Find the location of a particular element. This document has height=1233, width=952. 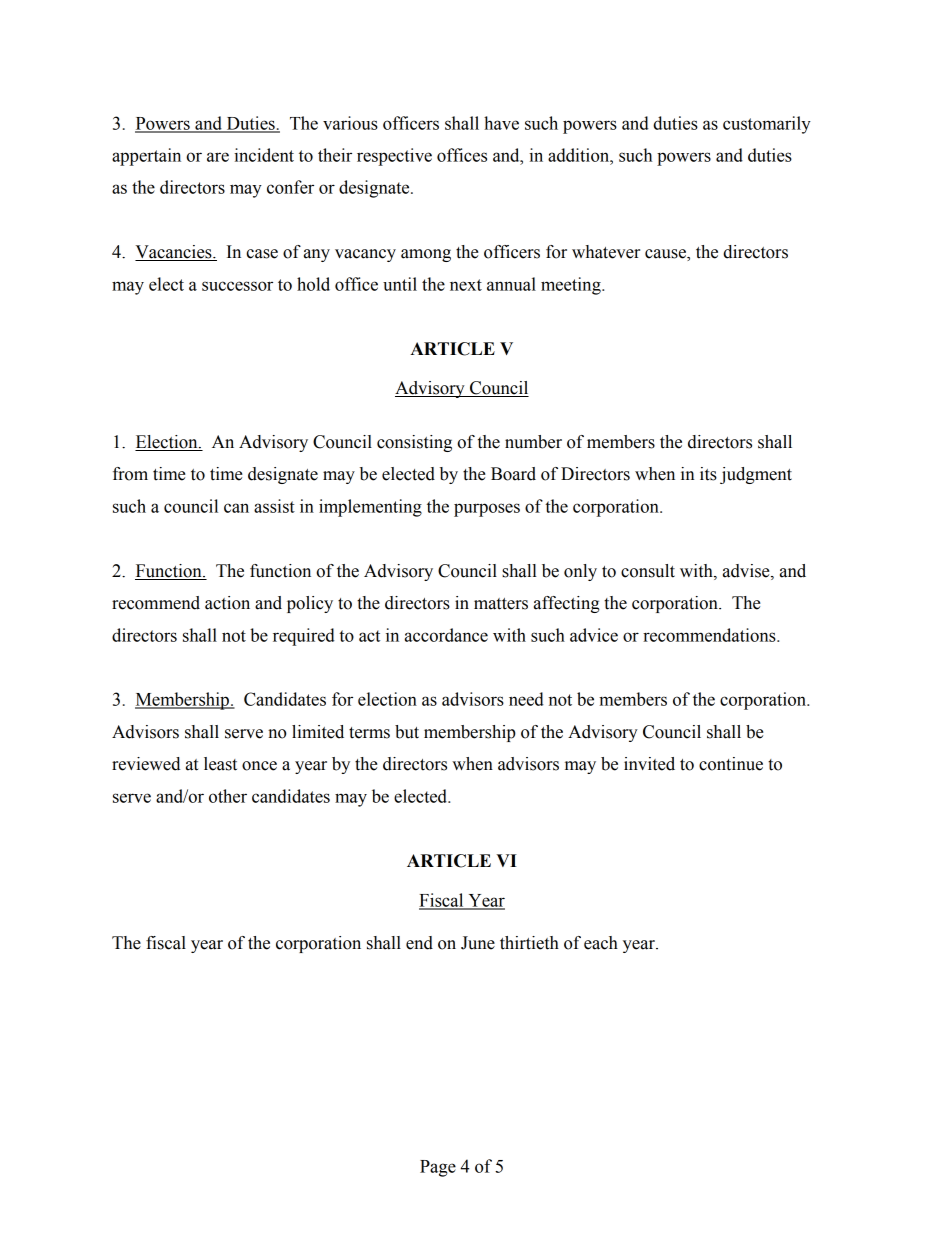

consisting is located at coordinates (414, 443).
